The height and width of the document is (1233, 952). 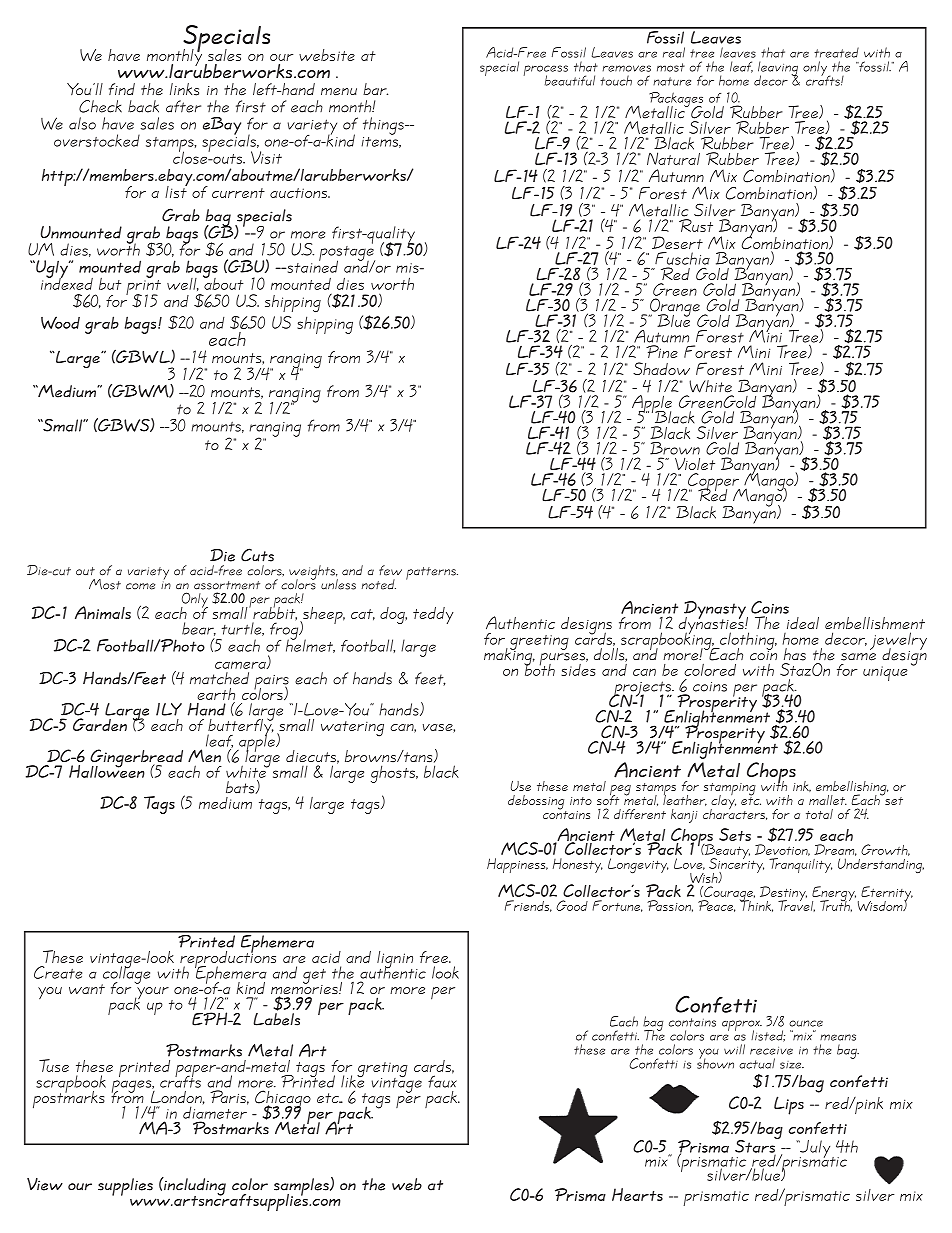 What do you see at coordinates (394, 774) in the document?
I see `ghosts` at bounding box center [394, 774].
